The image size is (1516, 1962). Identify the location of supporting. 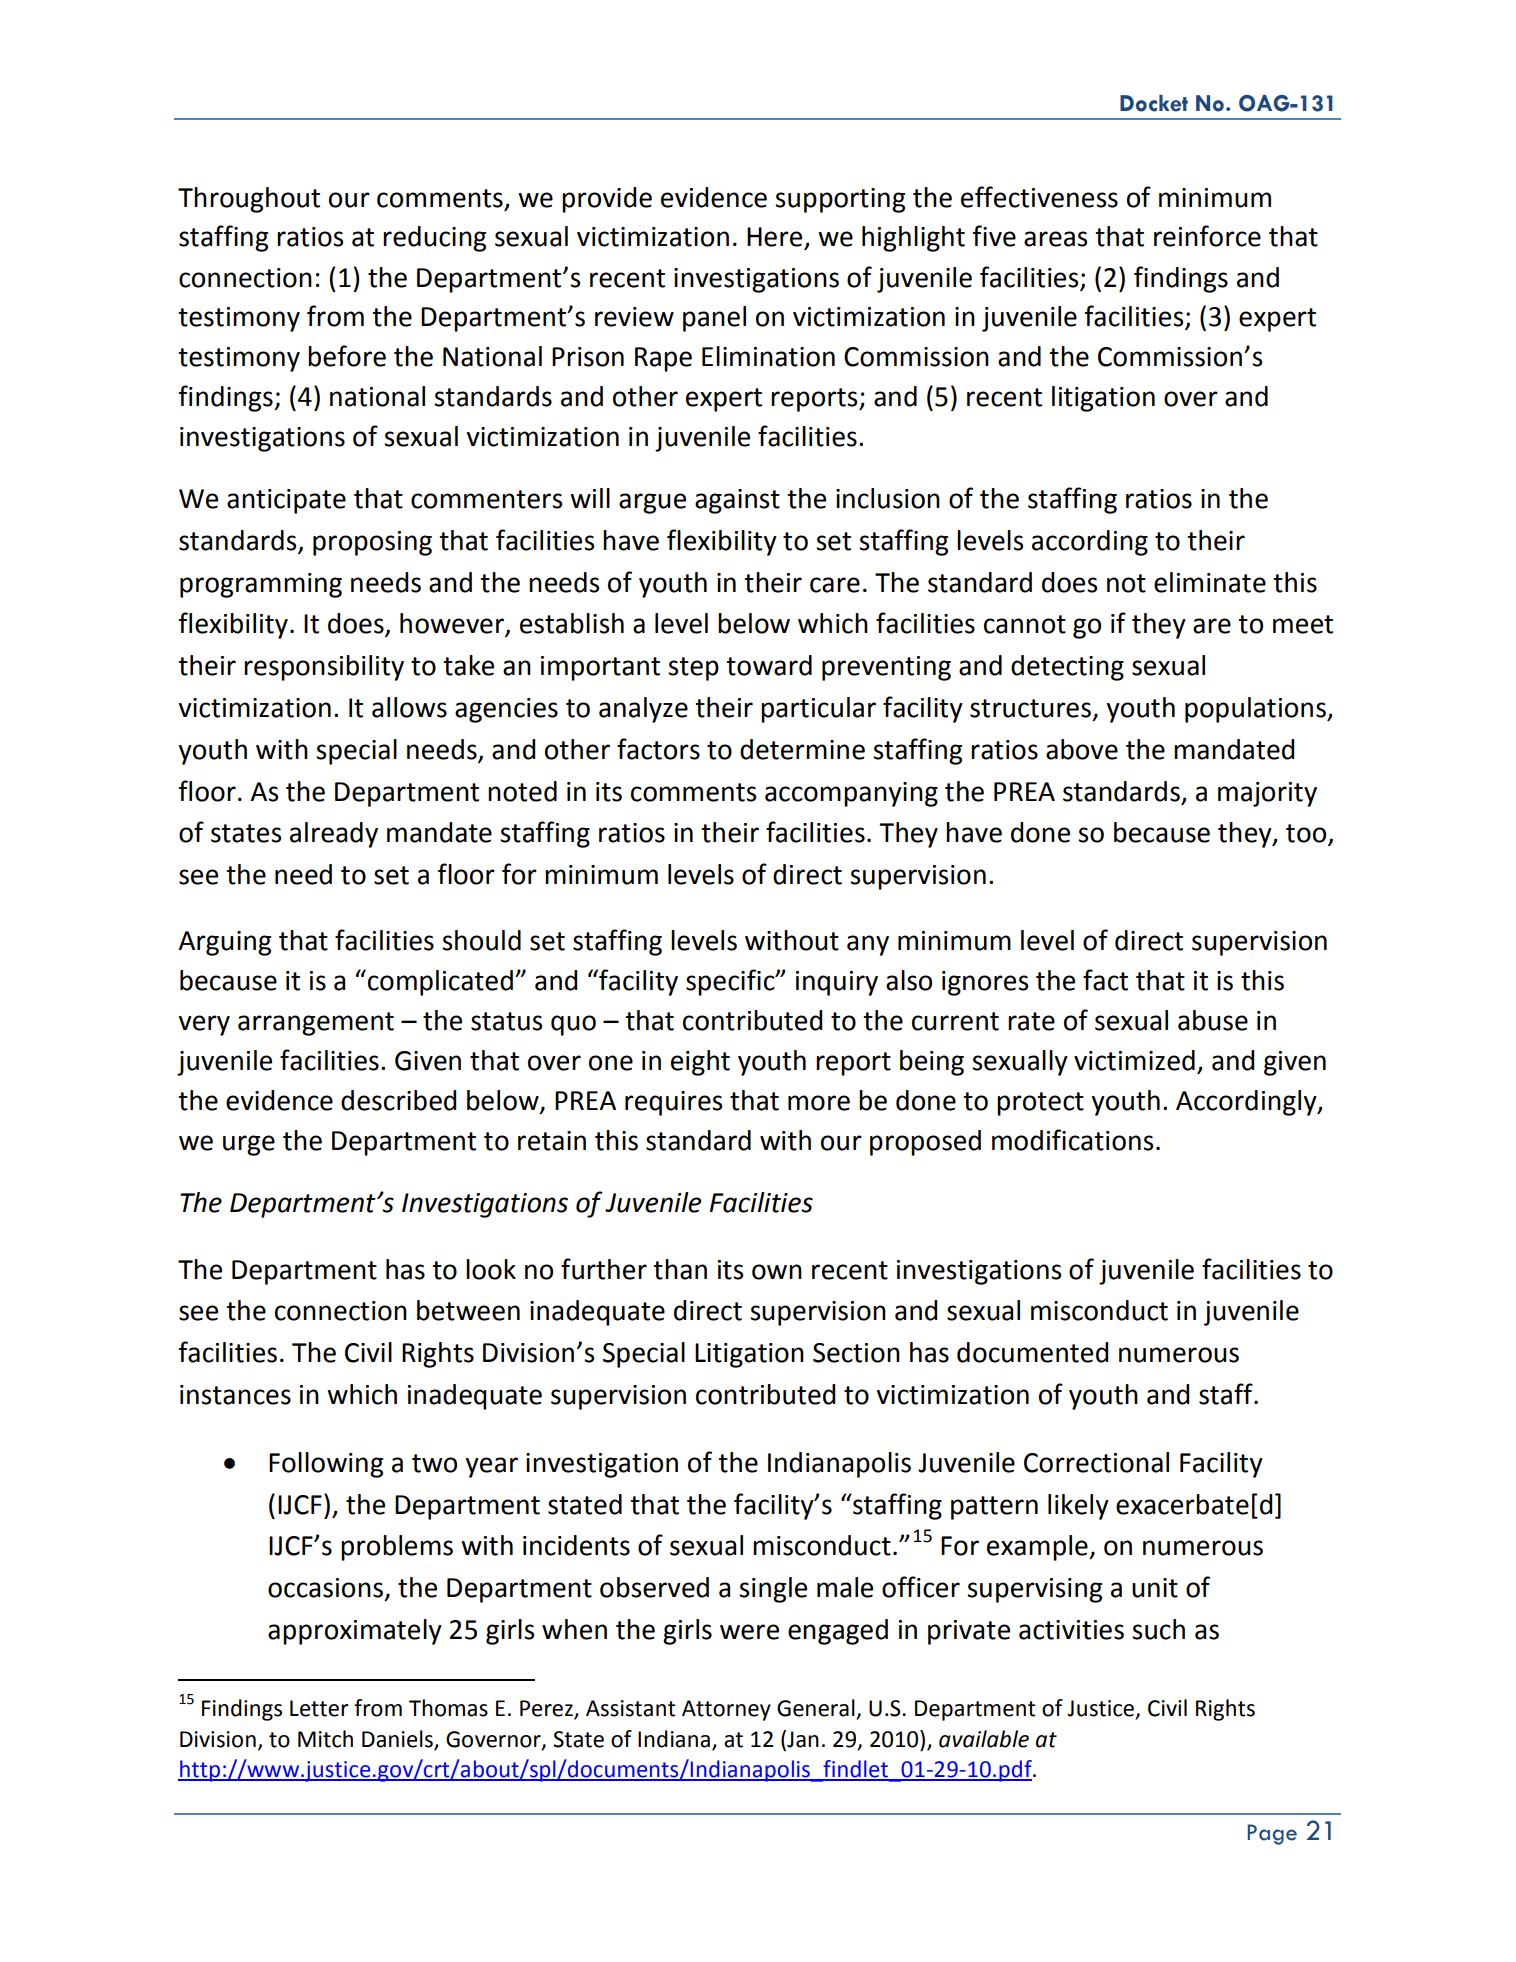
(840, 200).
